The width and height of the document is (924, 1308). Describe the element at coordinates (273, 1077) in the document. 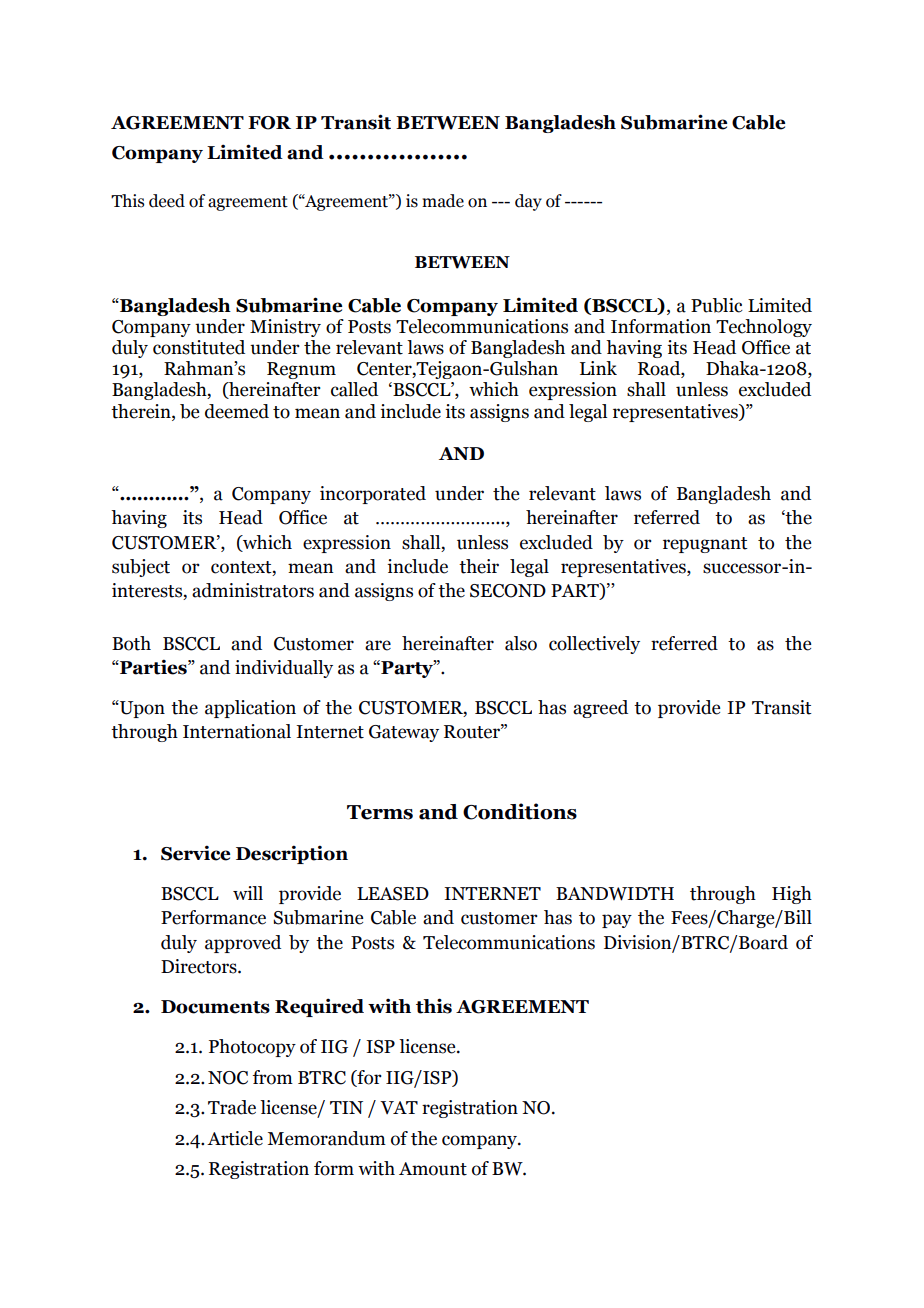

I see `from` at that location.
